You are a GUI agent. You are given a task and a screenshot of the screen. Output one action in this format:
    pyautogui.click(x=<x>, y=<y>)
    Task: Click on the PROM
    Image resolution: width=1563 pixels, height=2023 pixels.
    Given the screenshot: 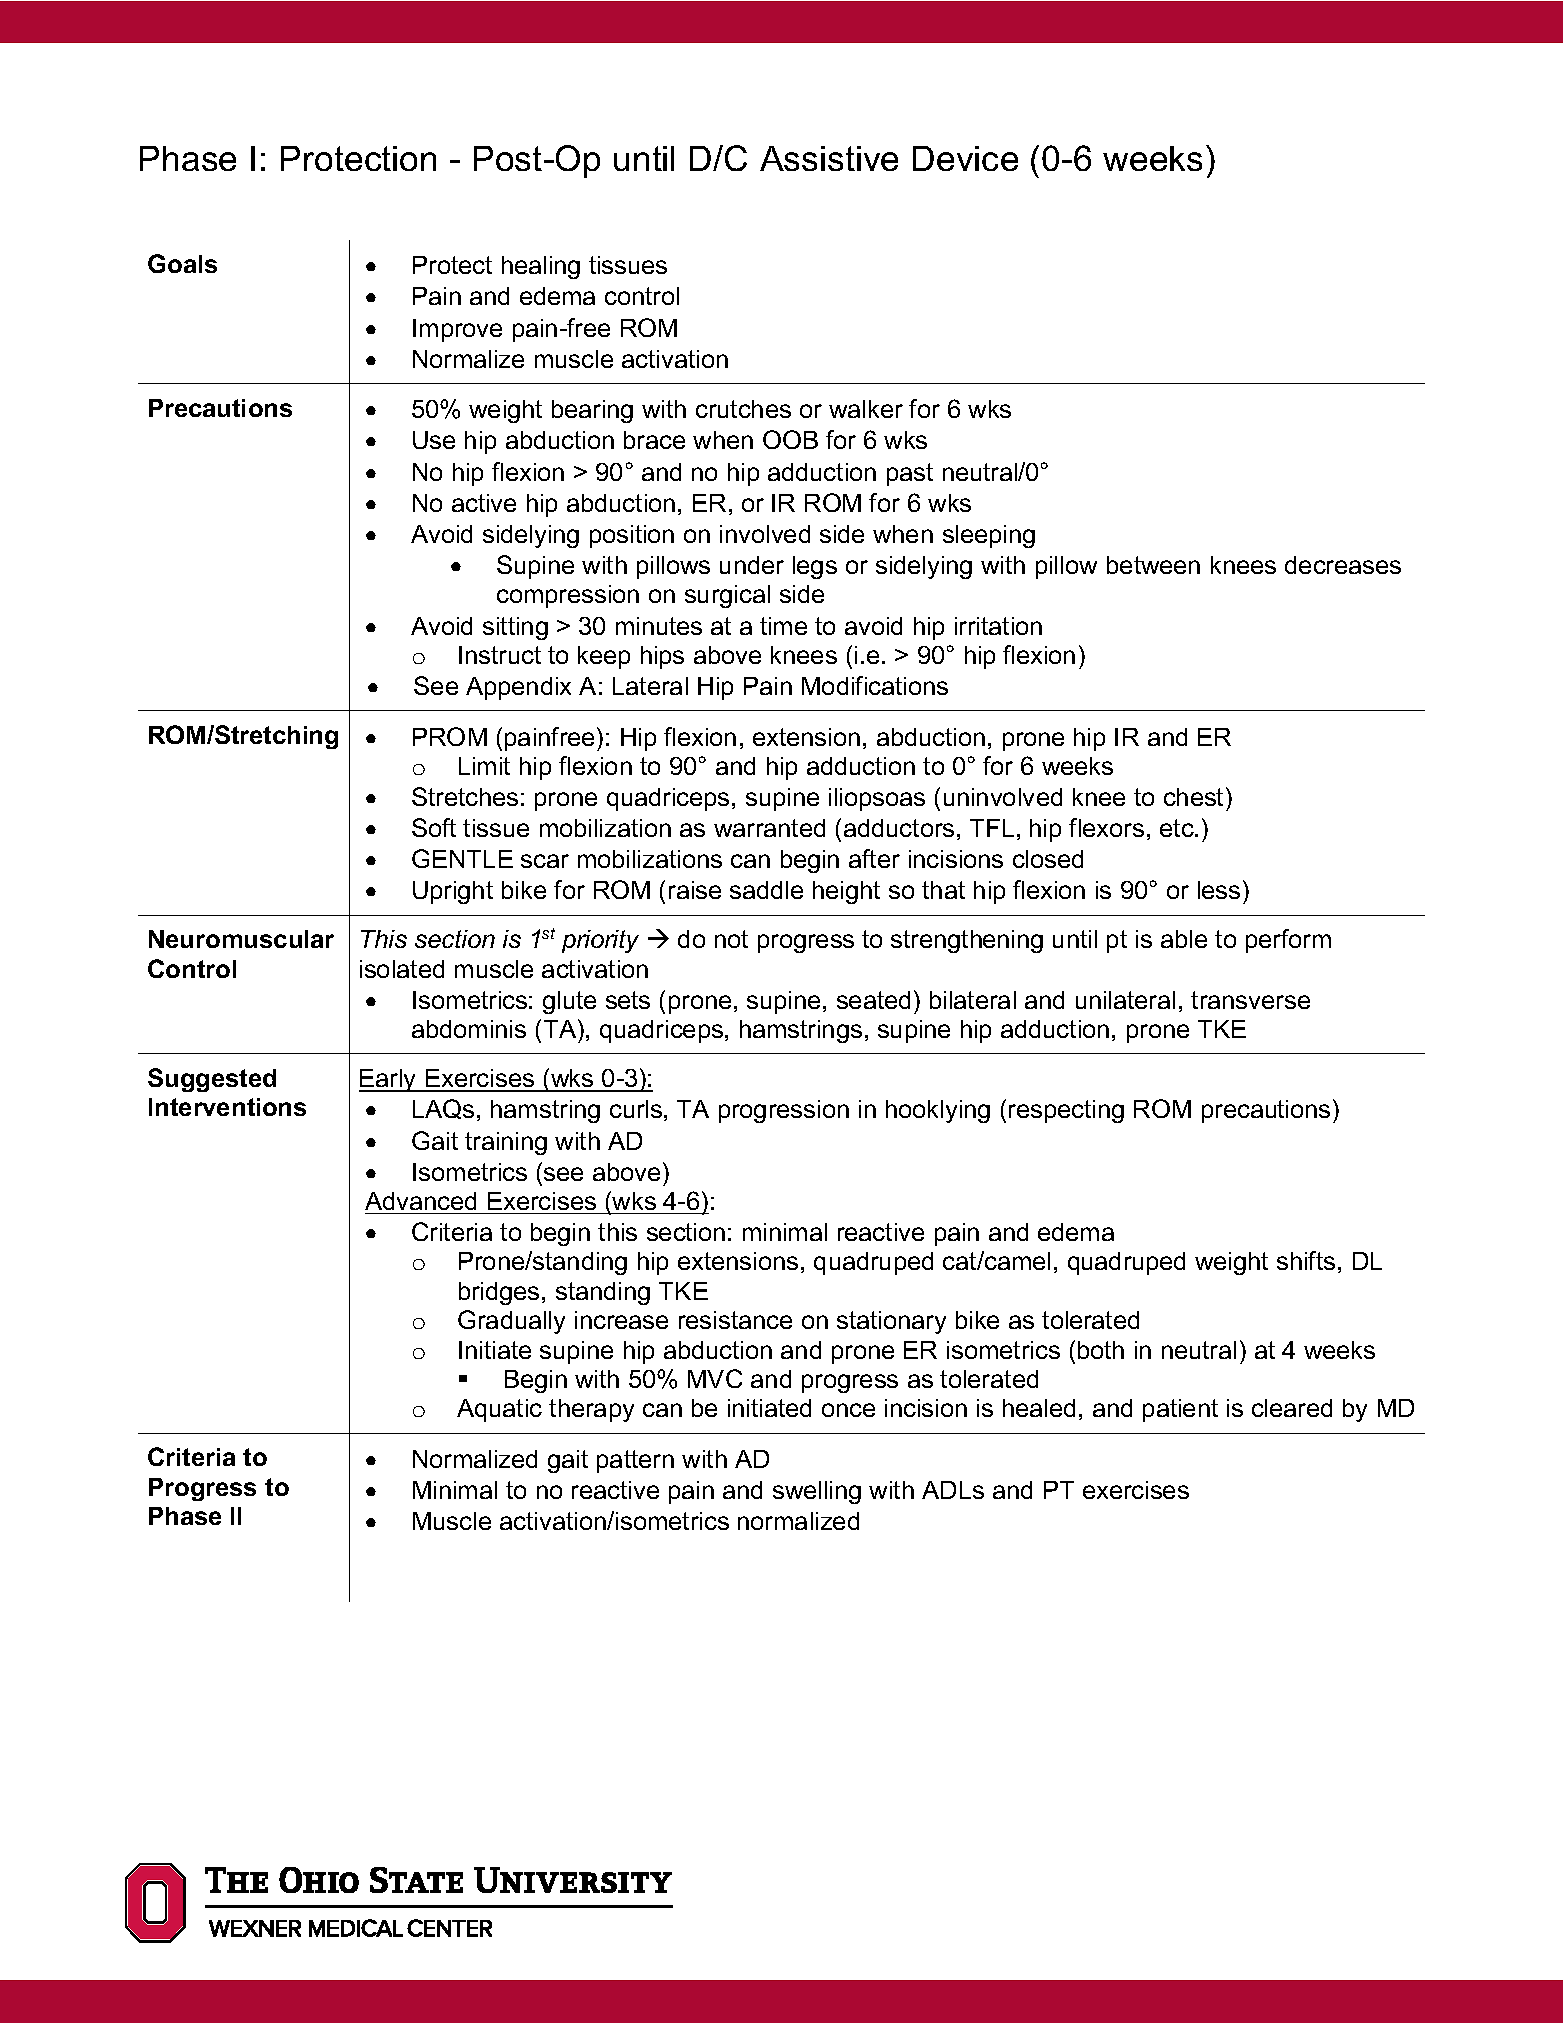 What is the action you would take?
    pyautogui.click(x=450, y=736)
